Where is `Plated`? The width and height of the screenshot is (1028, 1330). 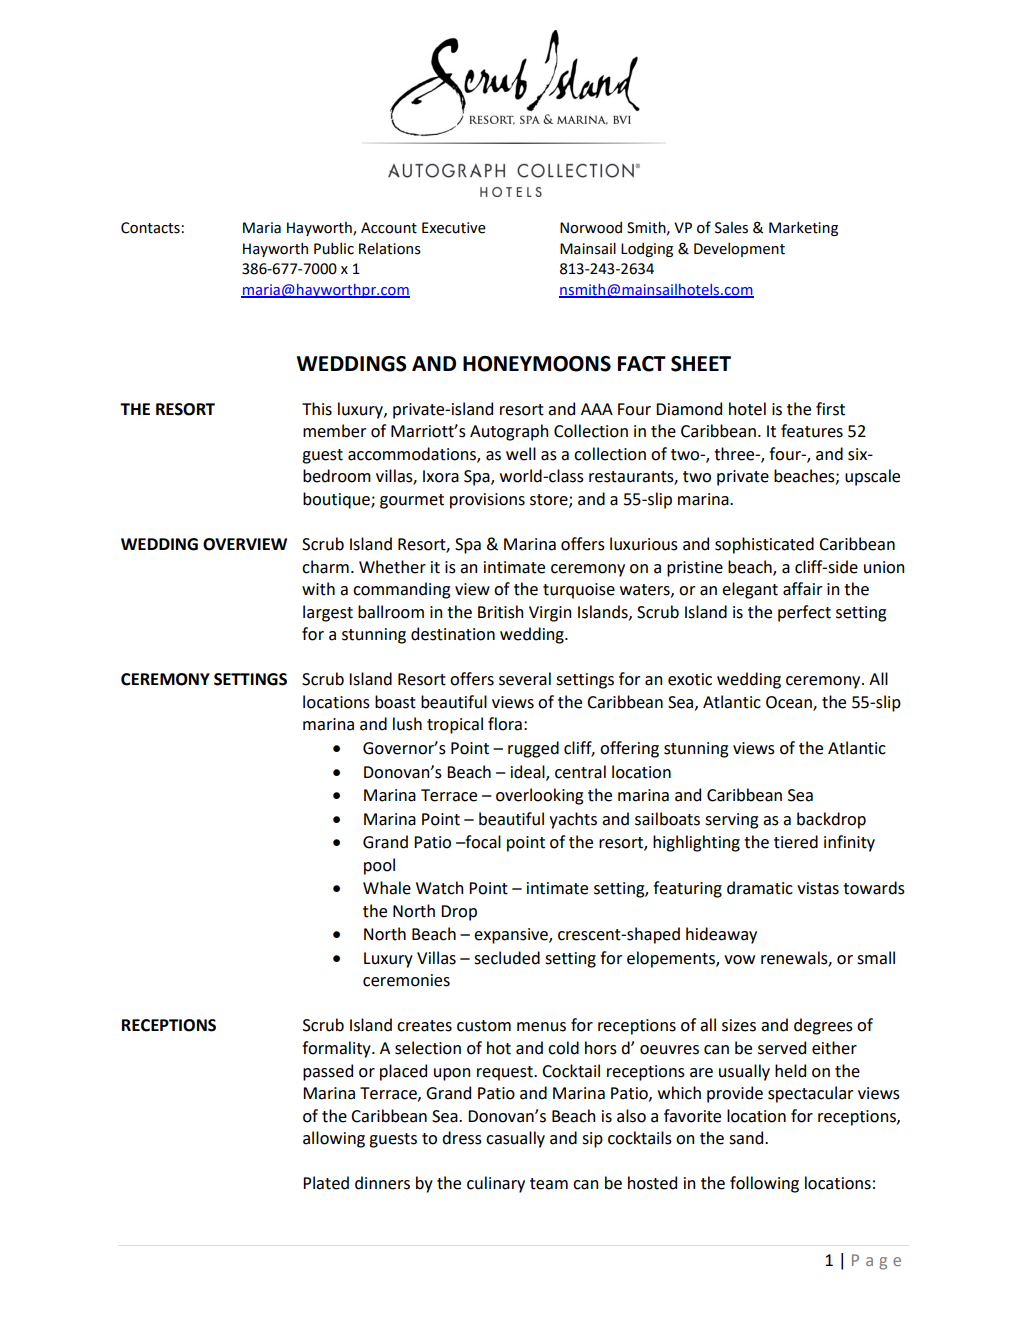
Plated is located at coordinates (326, 1183).
